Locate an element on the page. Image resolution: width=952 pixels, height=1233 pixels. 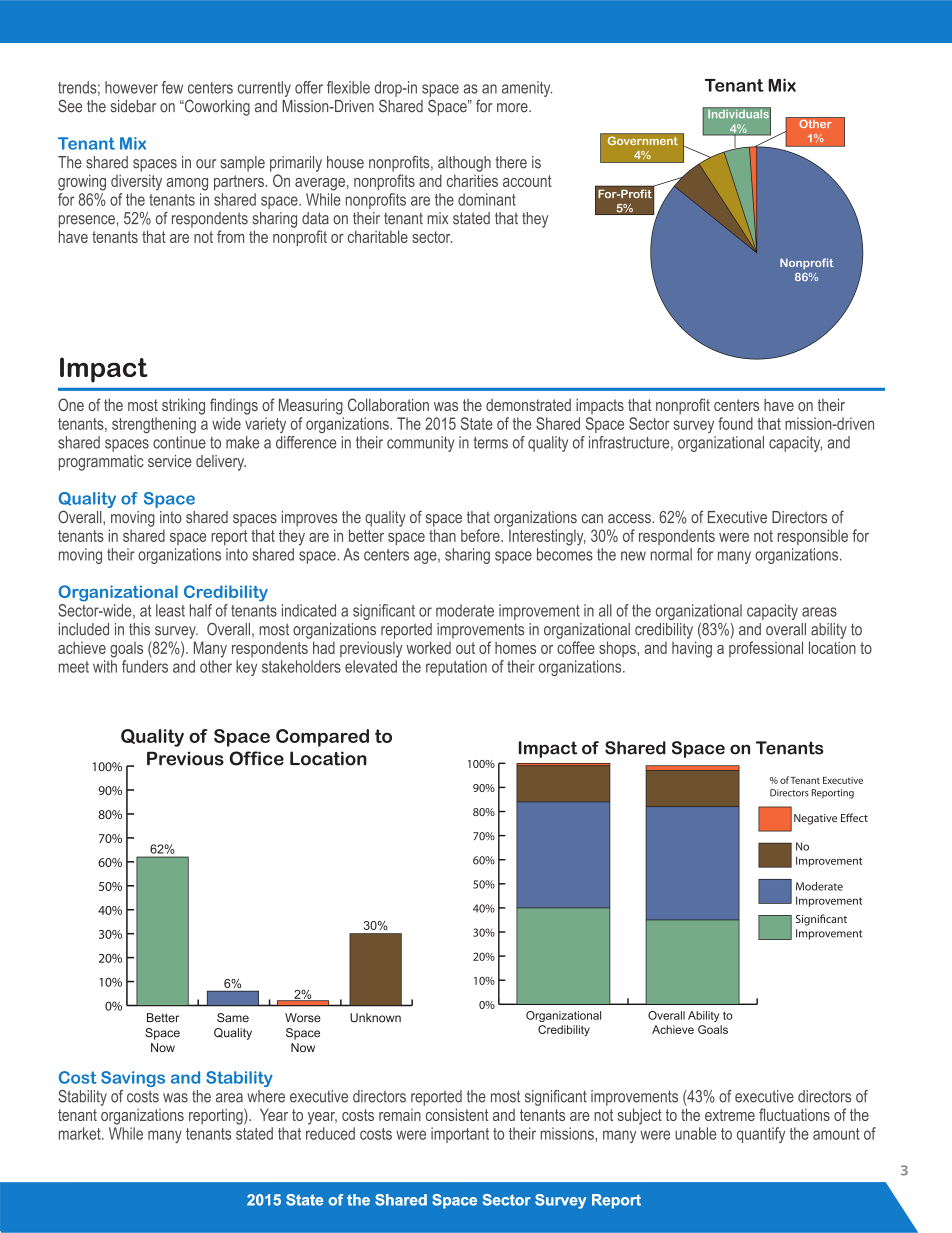
sidebar is located at coordinates (133, 106).
